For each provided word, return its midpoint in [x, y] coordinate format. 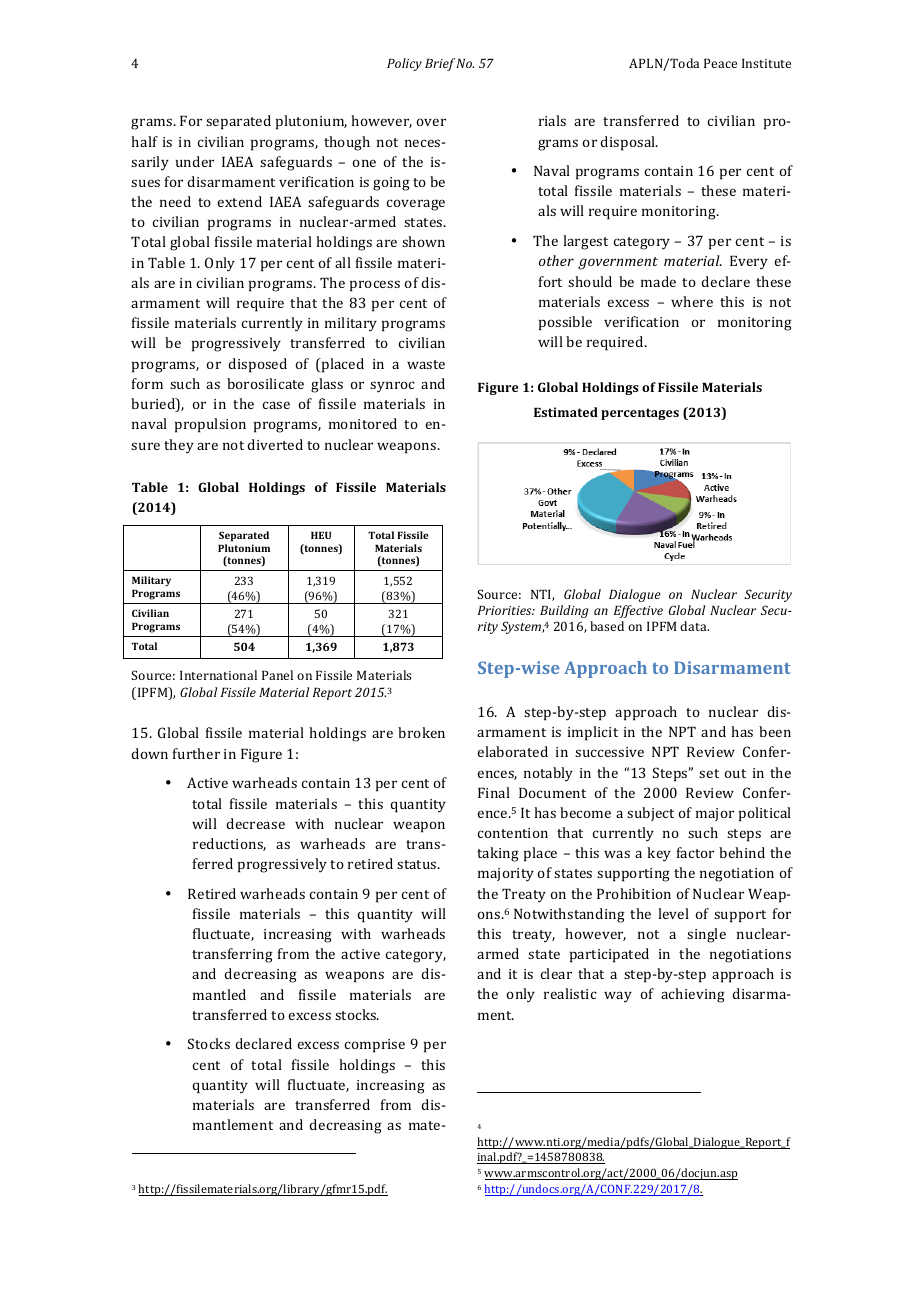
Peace [720, 63]
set [709, 773]
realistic [570, 993]
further [196, 753]
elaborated [512, 751]
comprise [374, 1046]
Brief [440, 64]
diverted [275, 444]
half [144, 141]
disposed [257, 365]
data [694, 626]
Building [564, 611]
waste [426, 364]
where [692, 301]
